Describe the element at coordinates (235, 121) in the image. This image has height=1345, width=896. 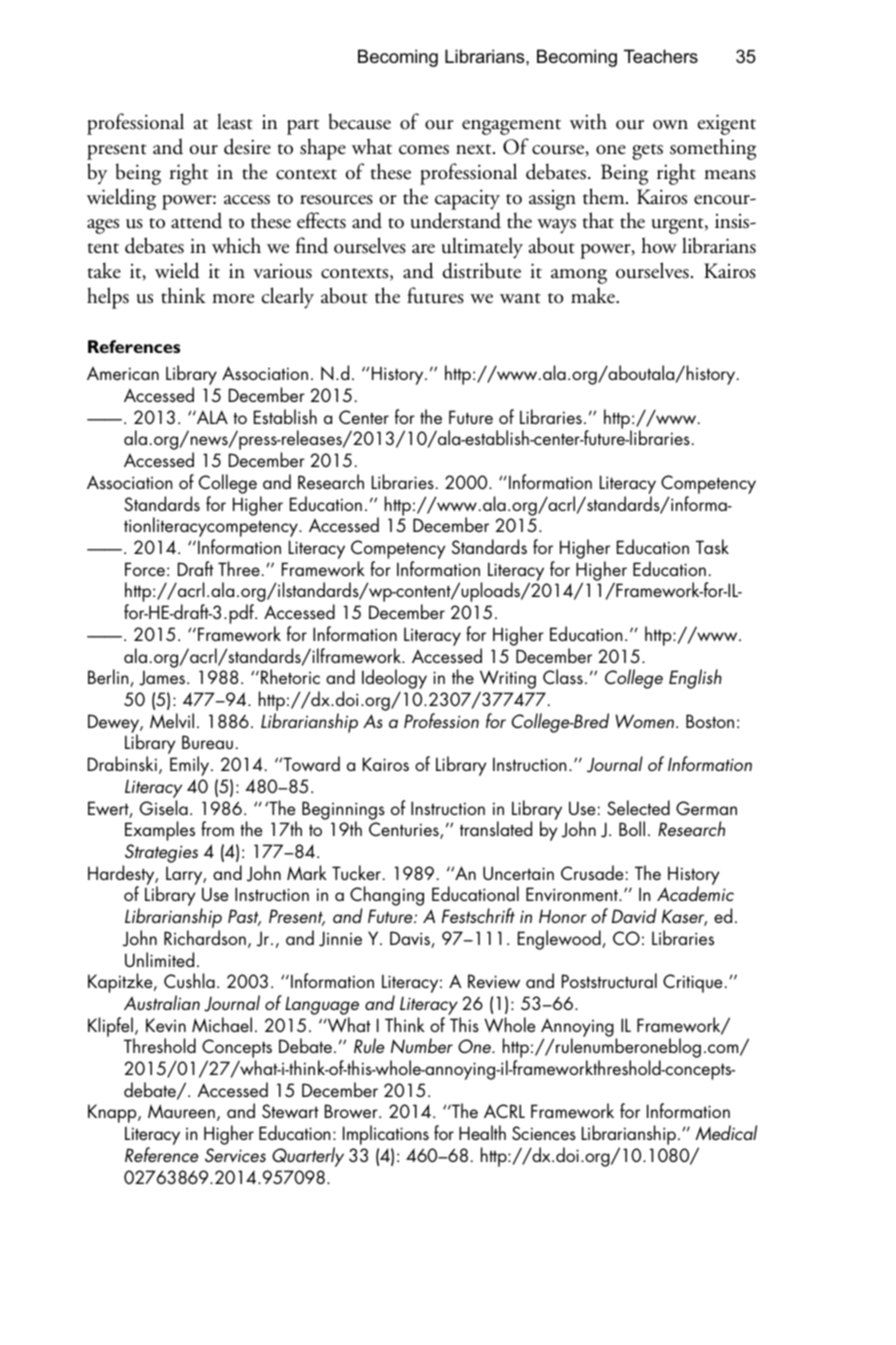
I see `least` at that location.
